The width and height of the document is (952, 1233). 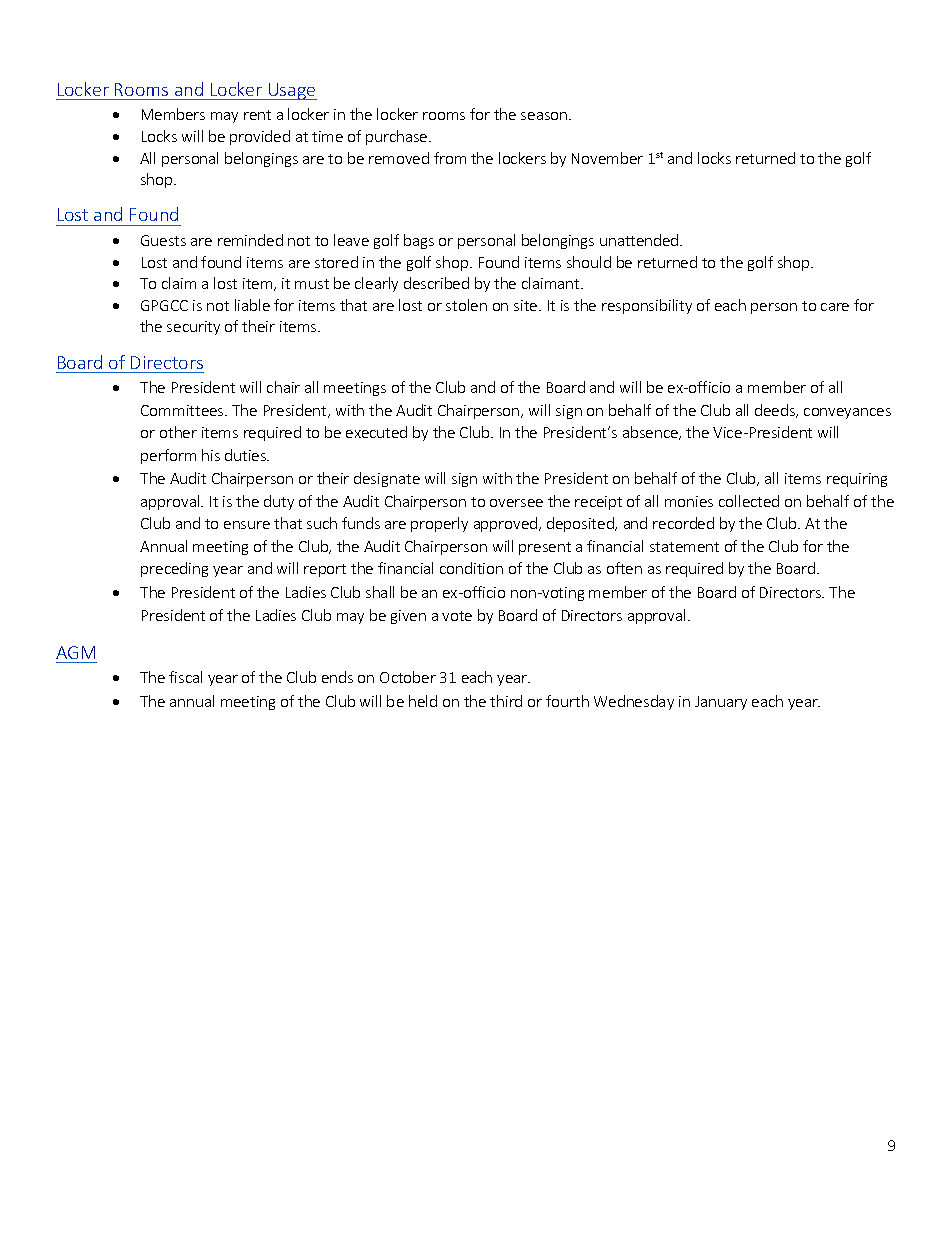 I want to click on third, so click(x=506, y=701).
